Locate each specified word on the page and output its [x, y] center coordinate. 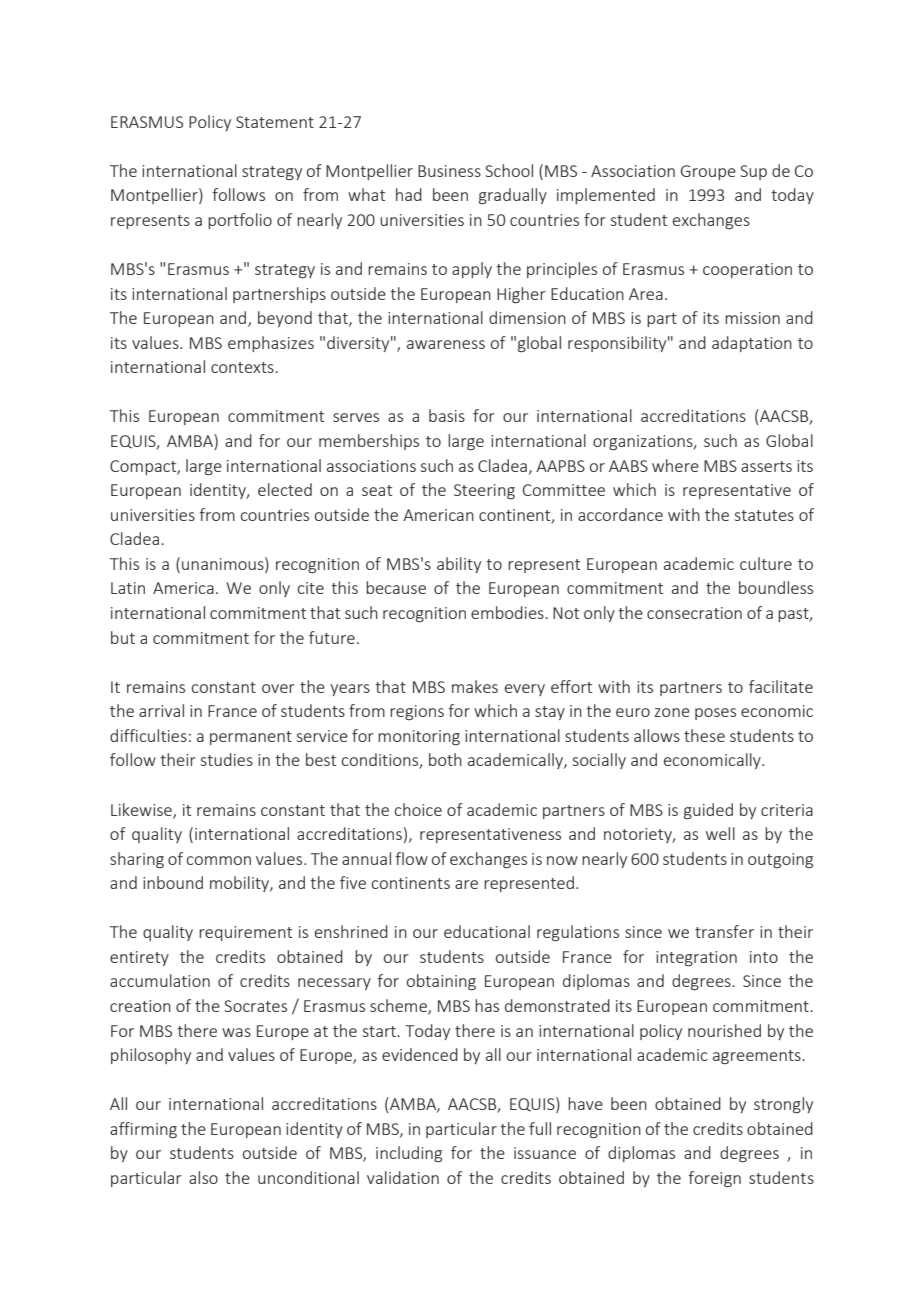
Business [449, 171]
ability [459, 565]
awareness [446, 344]
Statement [275, 122]
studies [227, 759]
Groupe [708, 172]
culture [766, 563]
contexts [242, 367]
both [445, 759]
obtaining [441, 982]
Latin [128, 588]
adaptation [752, 344]
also [203, 1177]
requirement [245, 933]
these [704, 735]
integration [696, 959]
